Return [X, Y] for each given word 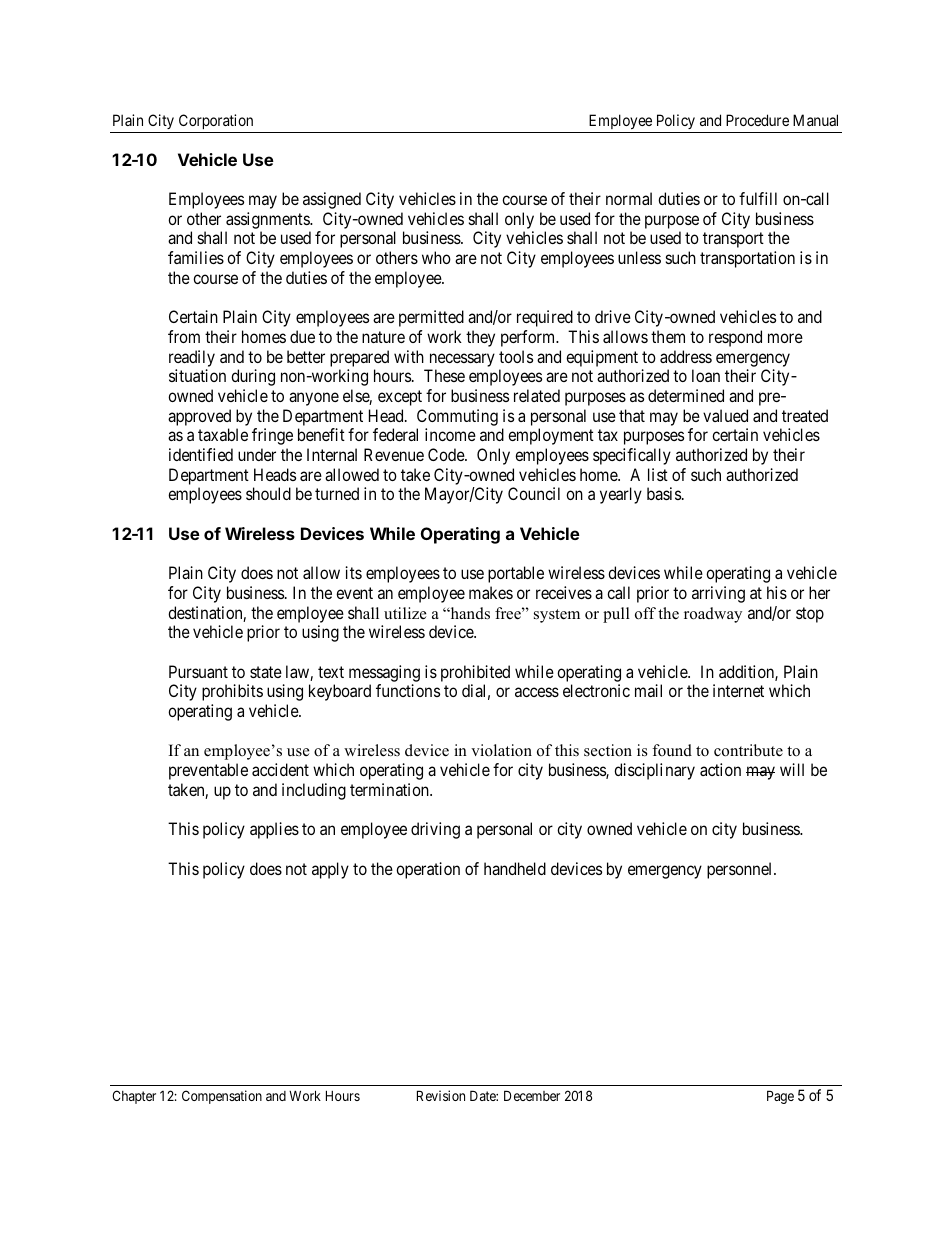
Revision [441, 1095]
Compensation [222, 1097]
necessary [462, 360]
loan [706, 375]
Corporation [216, 123]
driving [435, 830]
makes [491, 592]
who [436, 257]
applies [274, 830]
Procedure [757, 120]
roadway [713, 615]
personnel [741, 870]
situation [197, 375]
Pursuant [198, 671]
